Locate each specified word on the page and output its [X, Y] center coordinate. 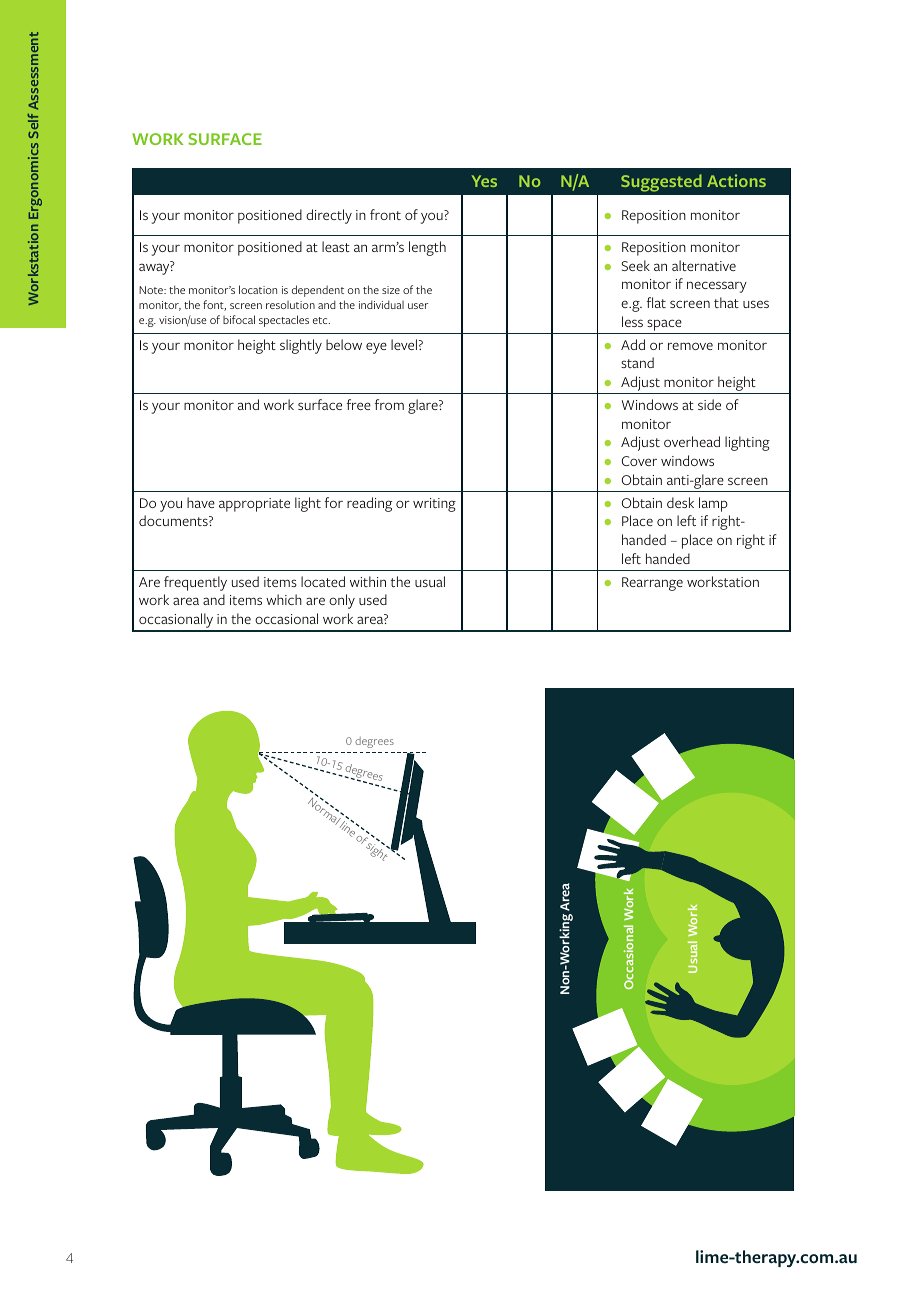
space [664, 325]
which [284, 599]
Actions [736, 180]
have [201, 502]
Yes [484, 181]
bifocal [239, 319]
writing [434, 505]
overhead [692, 441]
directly [329, 216]
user [418, 306]
